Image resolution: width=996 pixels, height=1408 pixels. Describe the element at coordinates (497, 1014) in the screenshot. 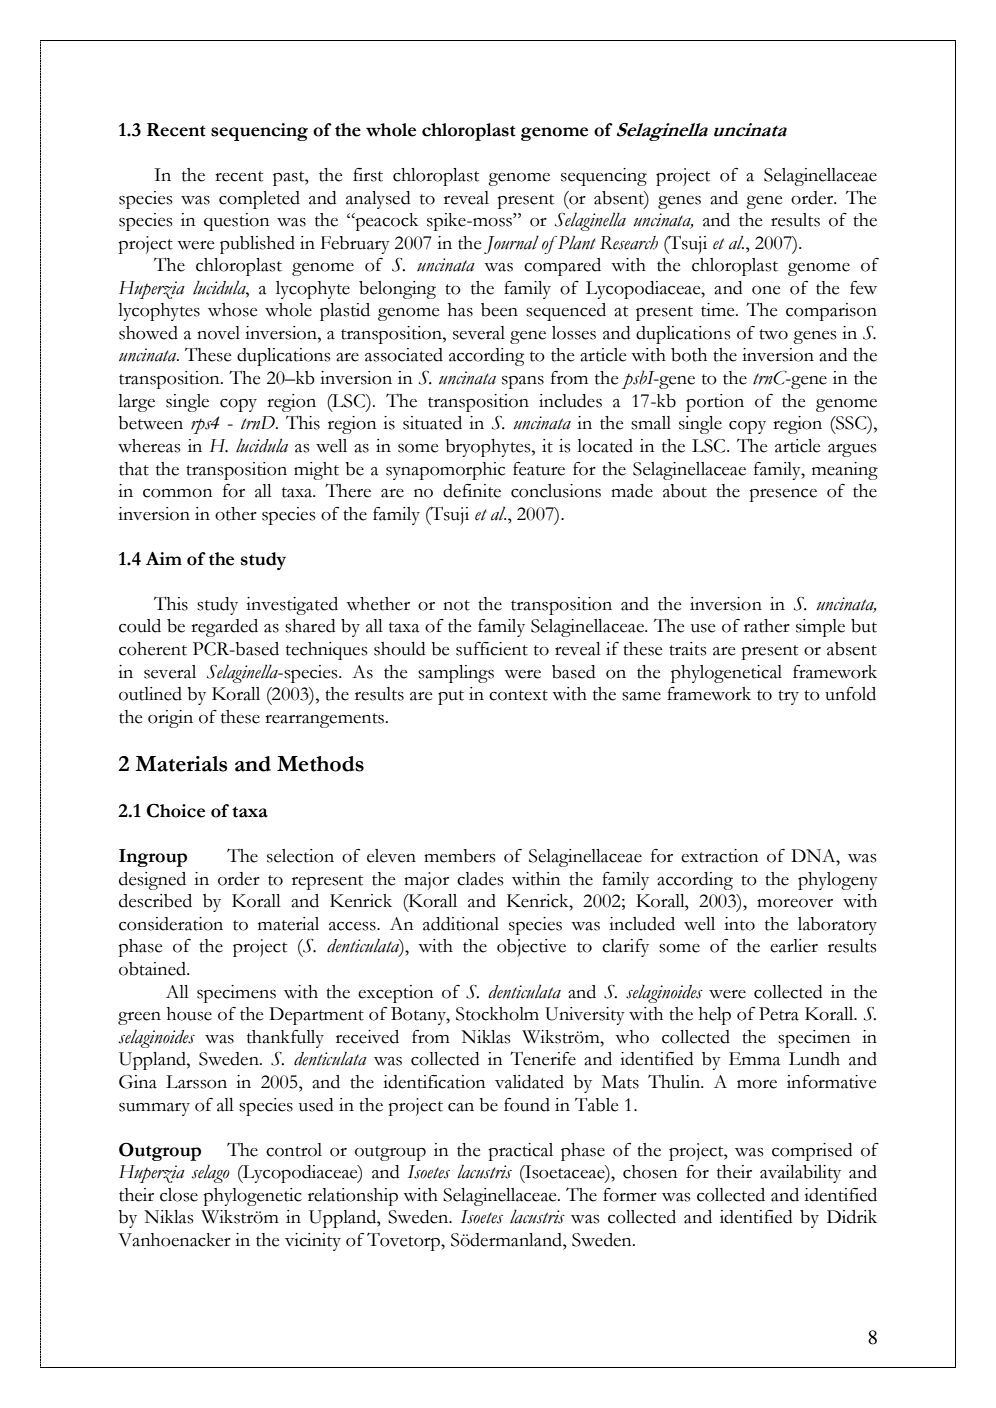

I see `Stockholm` at that location.
